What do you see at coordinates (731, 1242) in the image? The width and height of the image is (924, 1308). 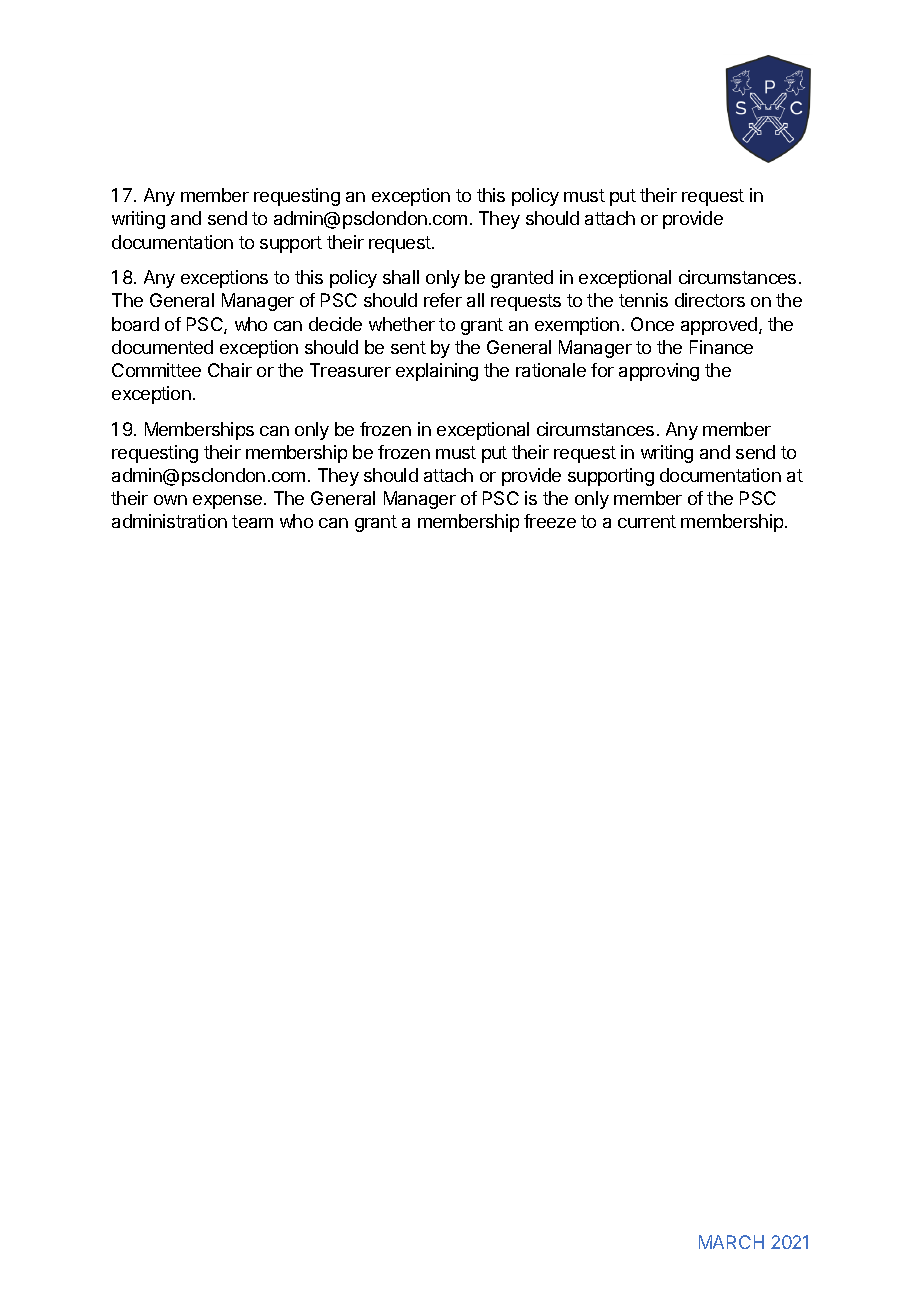 I see `MARCH` at bounding box center [731, 1242].
